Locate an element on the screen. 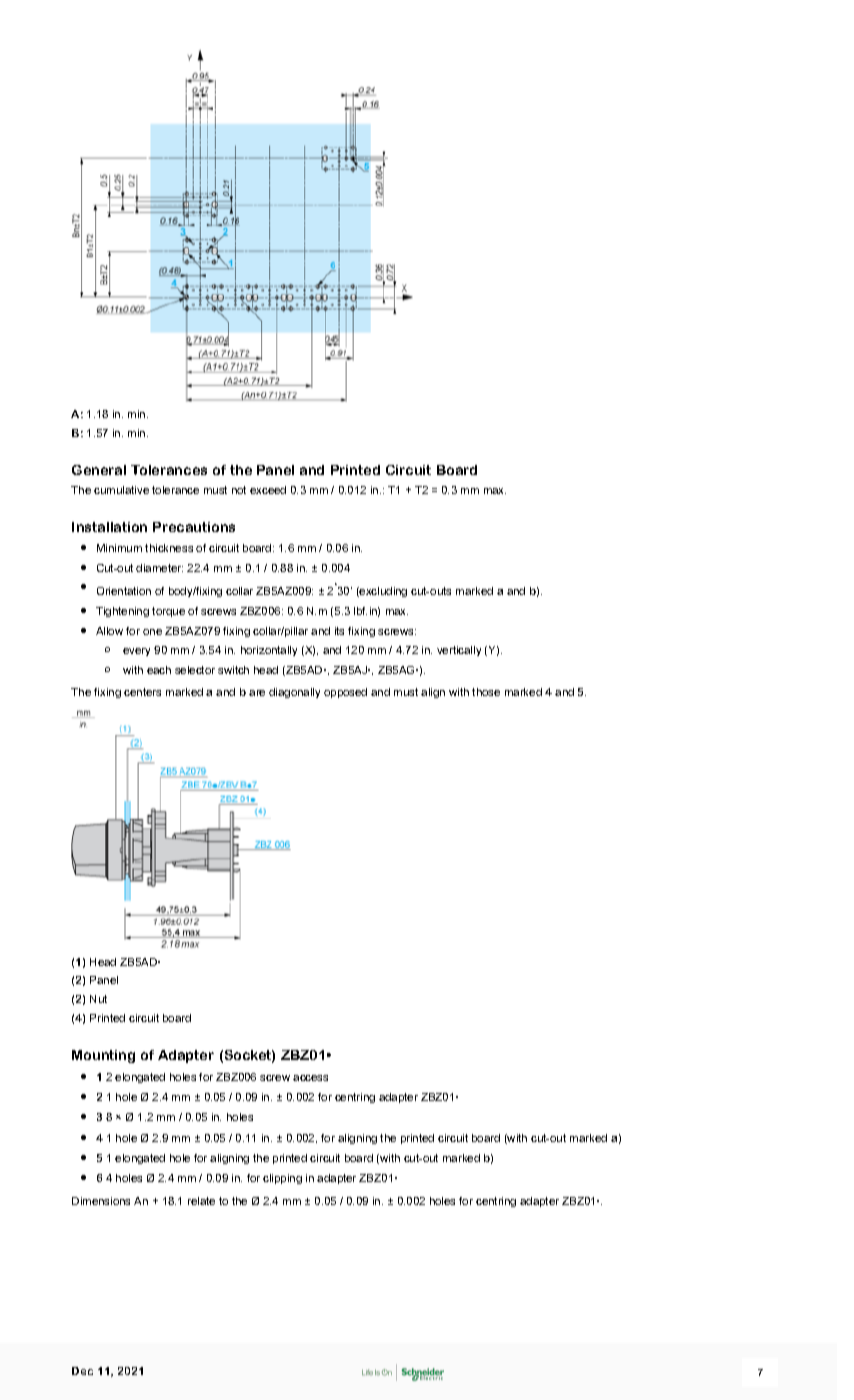 The width and height of the screenshot is (854, 1400). clipping is located at coordinates (282, 1179).
